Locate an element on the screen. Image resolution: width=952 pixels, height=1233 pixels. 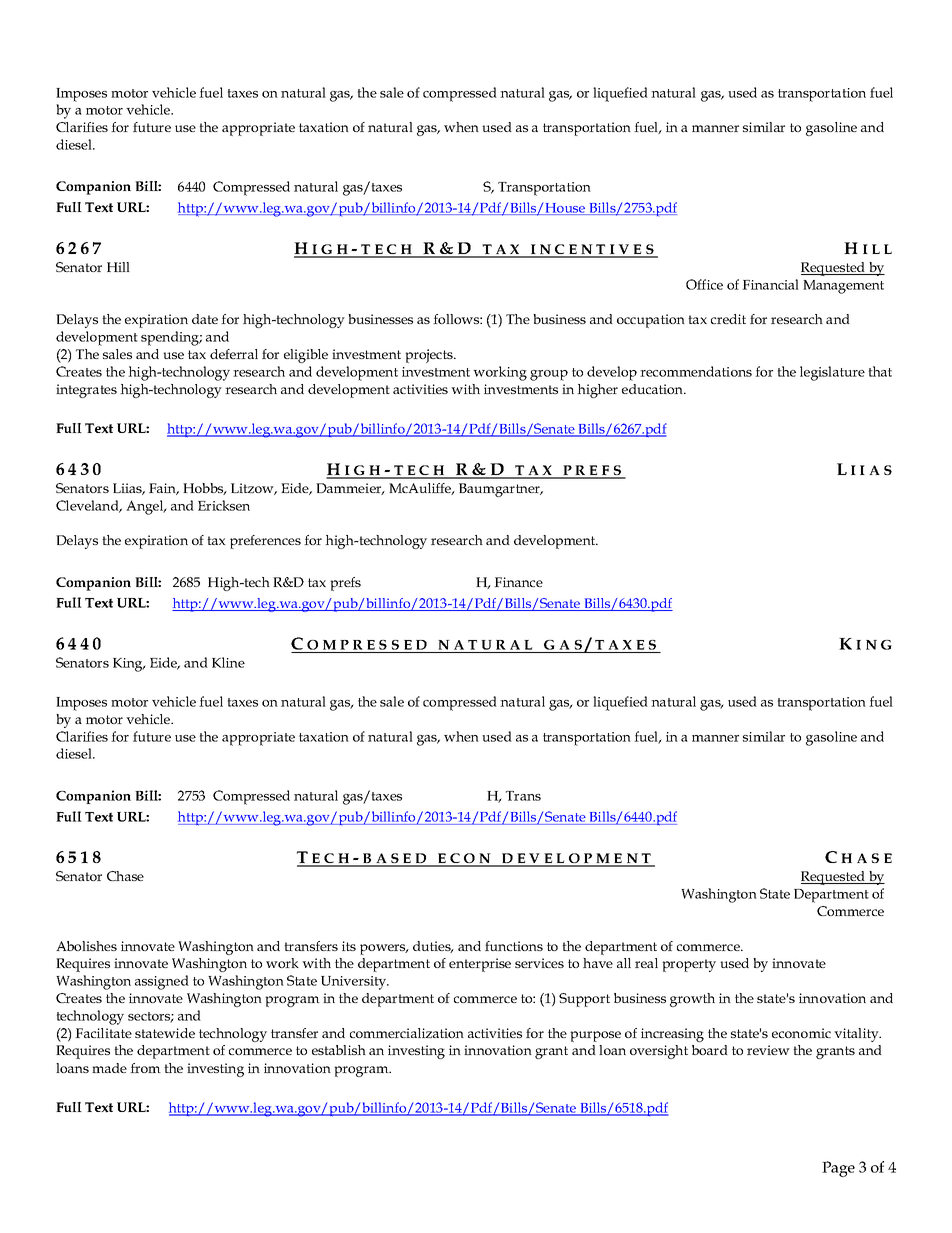
date is located at coordinates (205, 319).
